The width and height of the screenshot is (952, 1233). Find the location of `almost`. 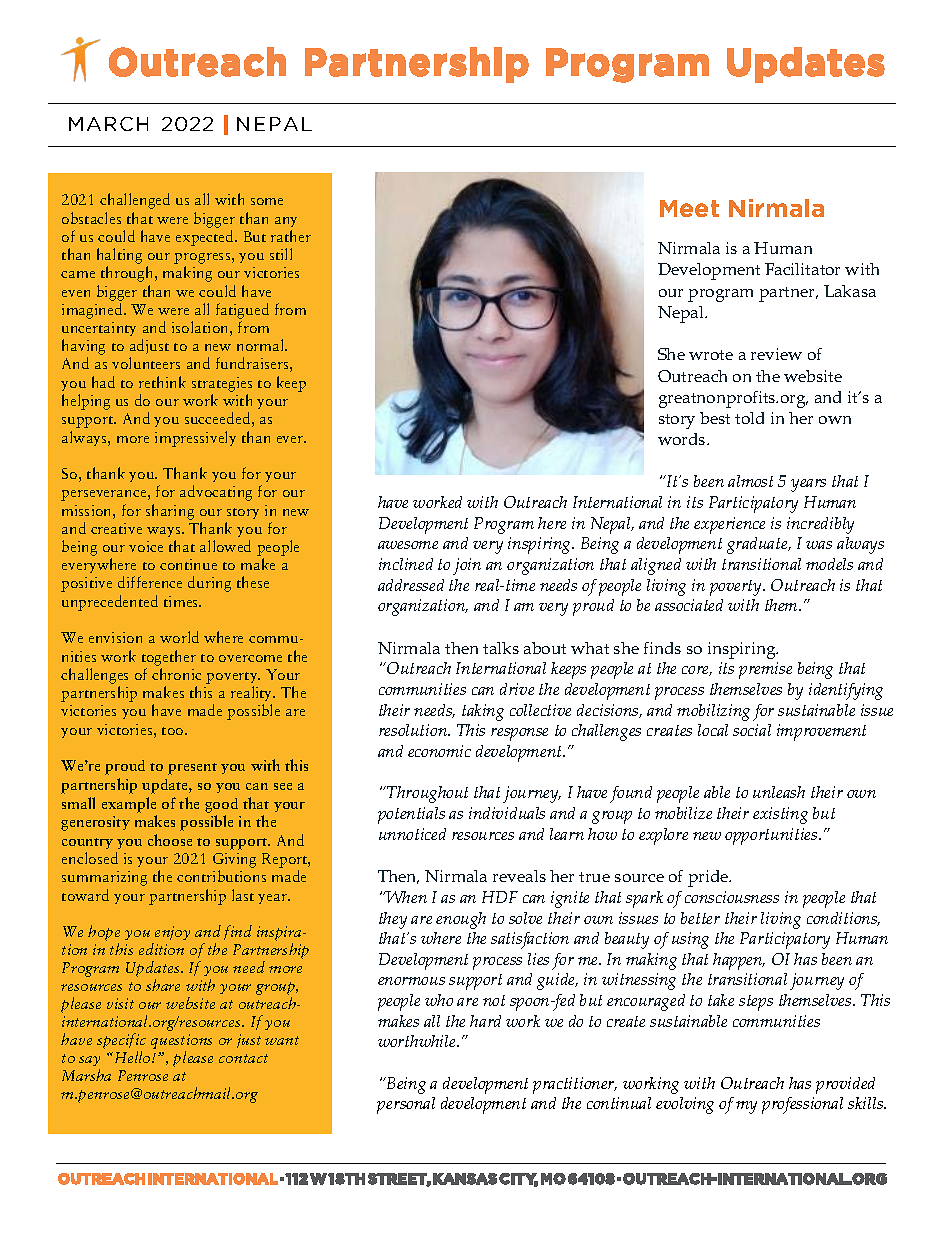

almost is located at coordinates (750, 481).
